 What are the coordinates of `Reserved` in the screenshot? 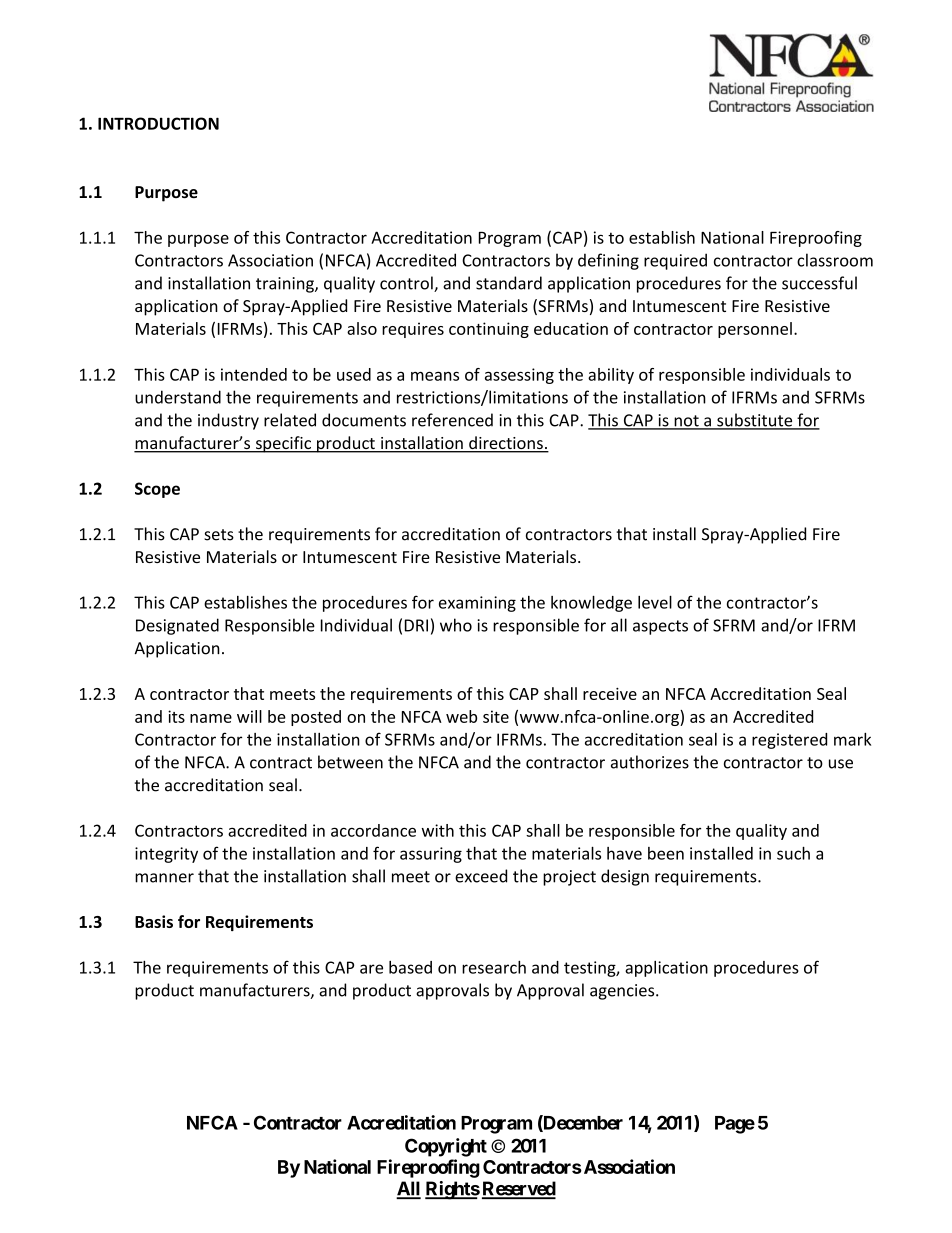 It's located at (519, 1189).
